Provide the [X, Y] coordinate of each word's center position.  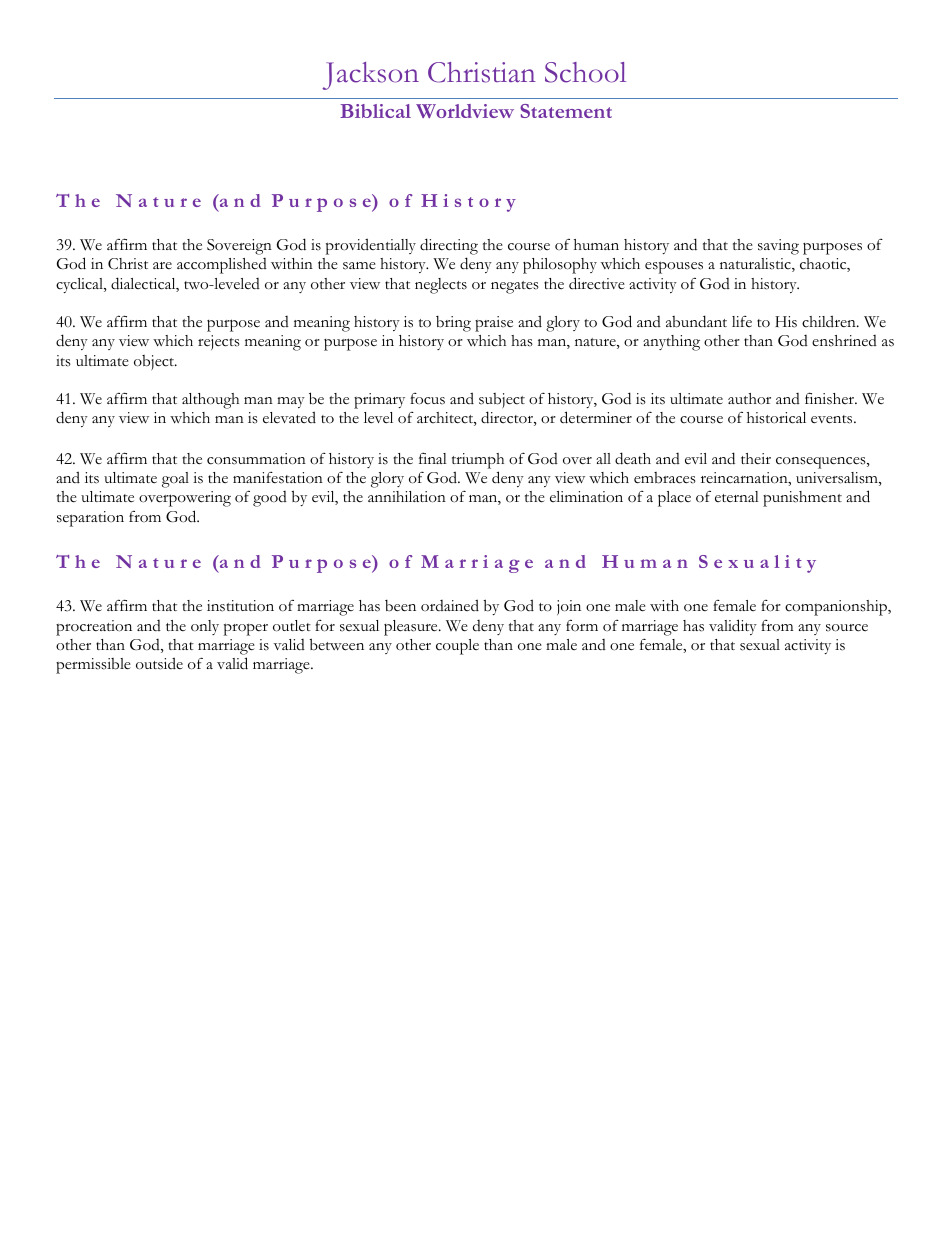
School [585, 72]
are [162, 265]
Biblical [375, 111]
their [756, 458]
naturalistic [756, 265]
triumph [478, 461]
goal [175, 480]
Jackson [370, 76]
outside [159, 663]
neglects [441, 286]
